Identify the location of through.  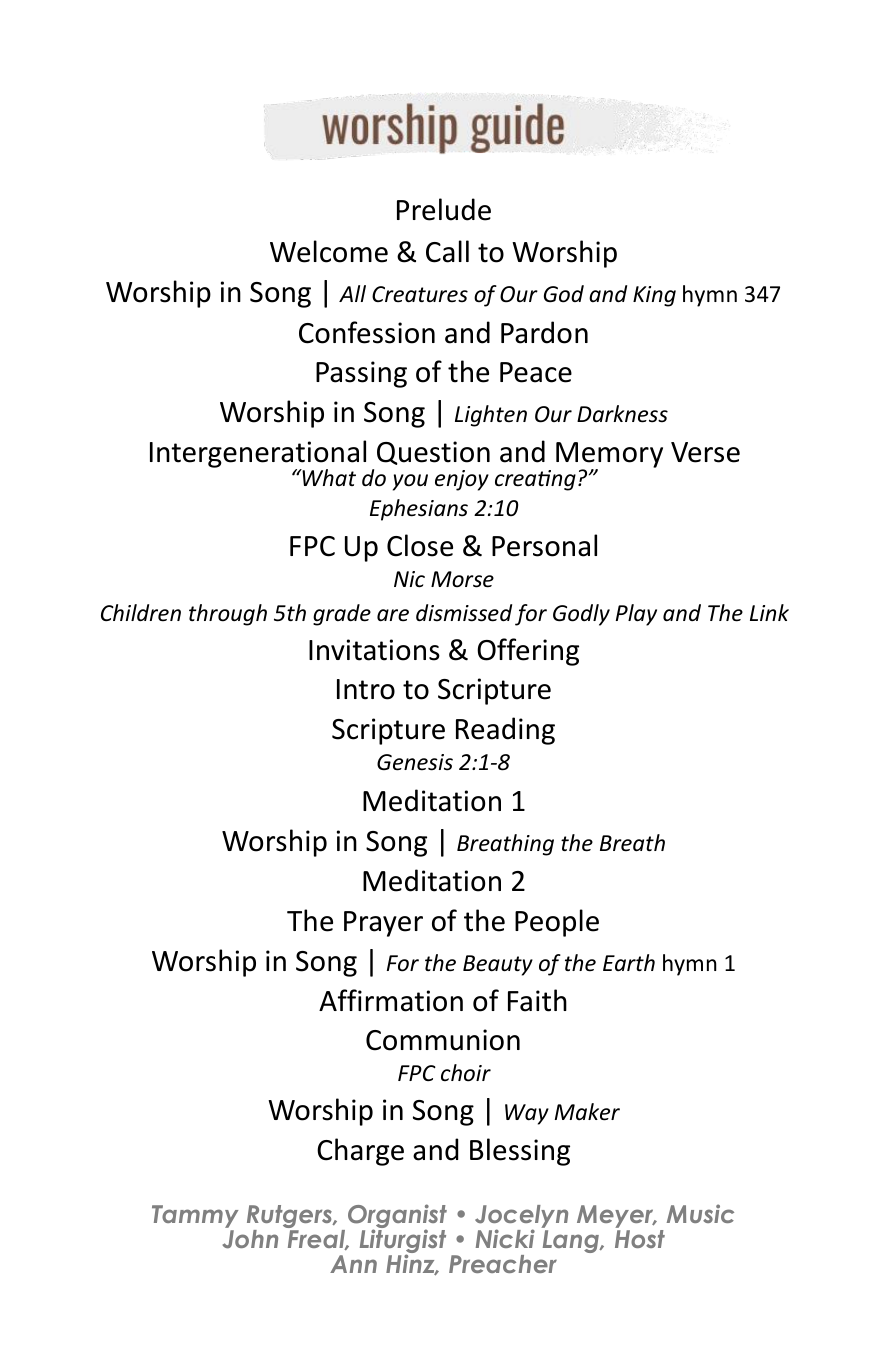
(228, 615).
